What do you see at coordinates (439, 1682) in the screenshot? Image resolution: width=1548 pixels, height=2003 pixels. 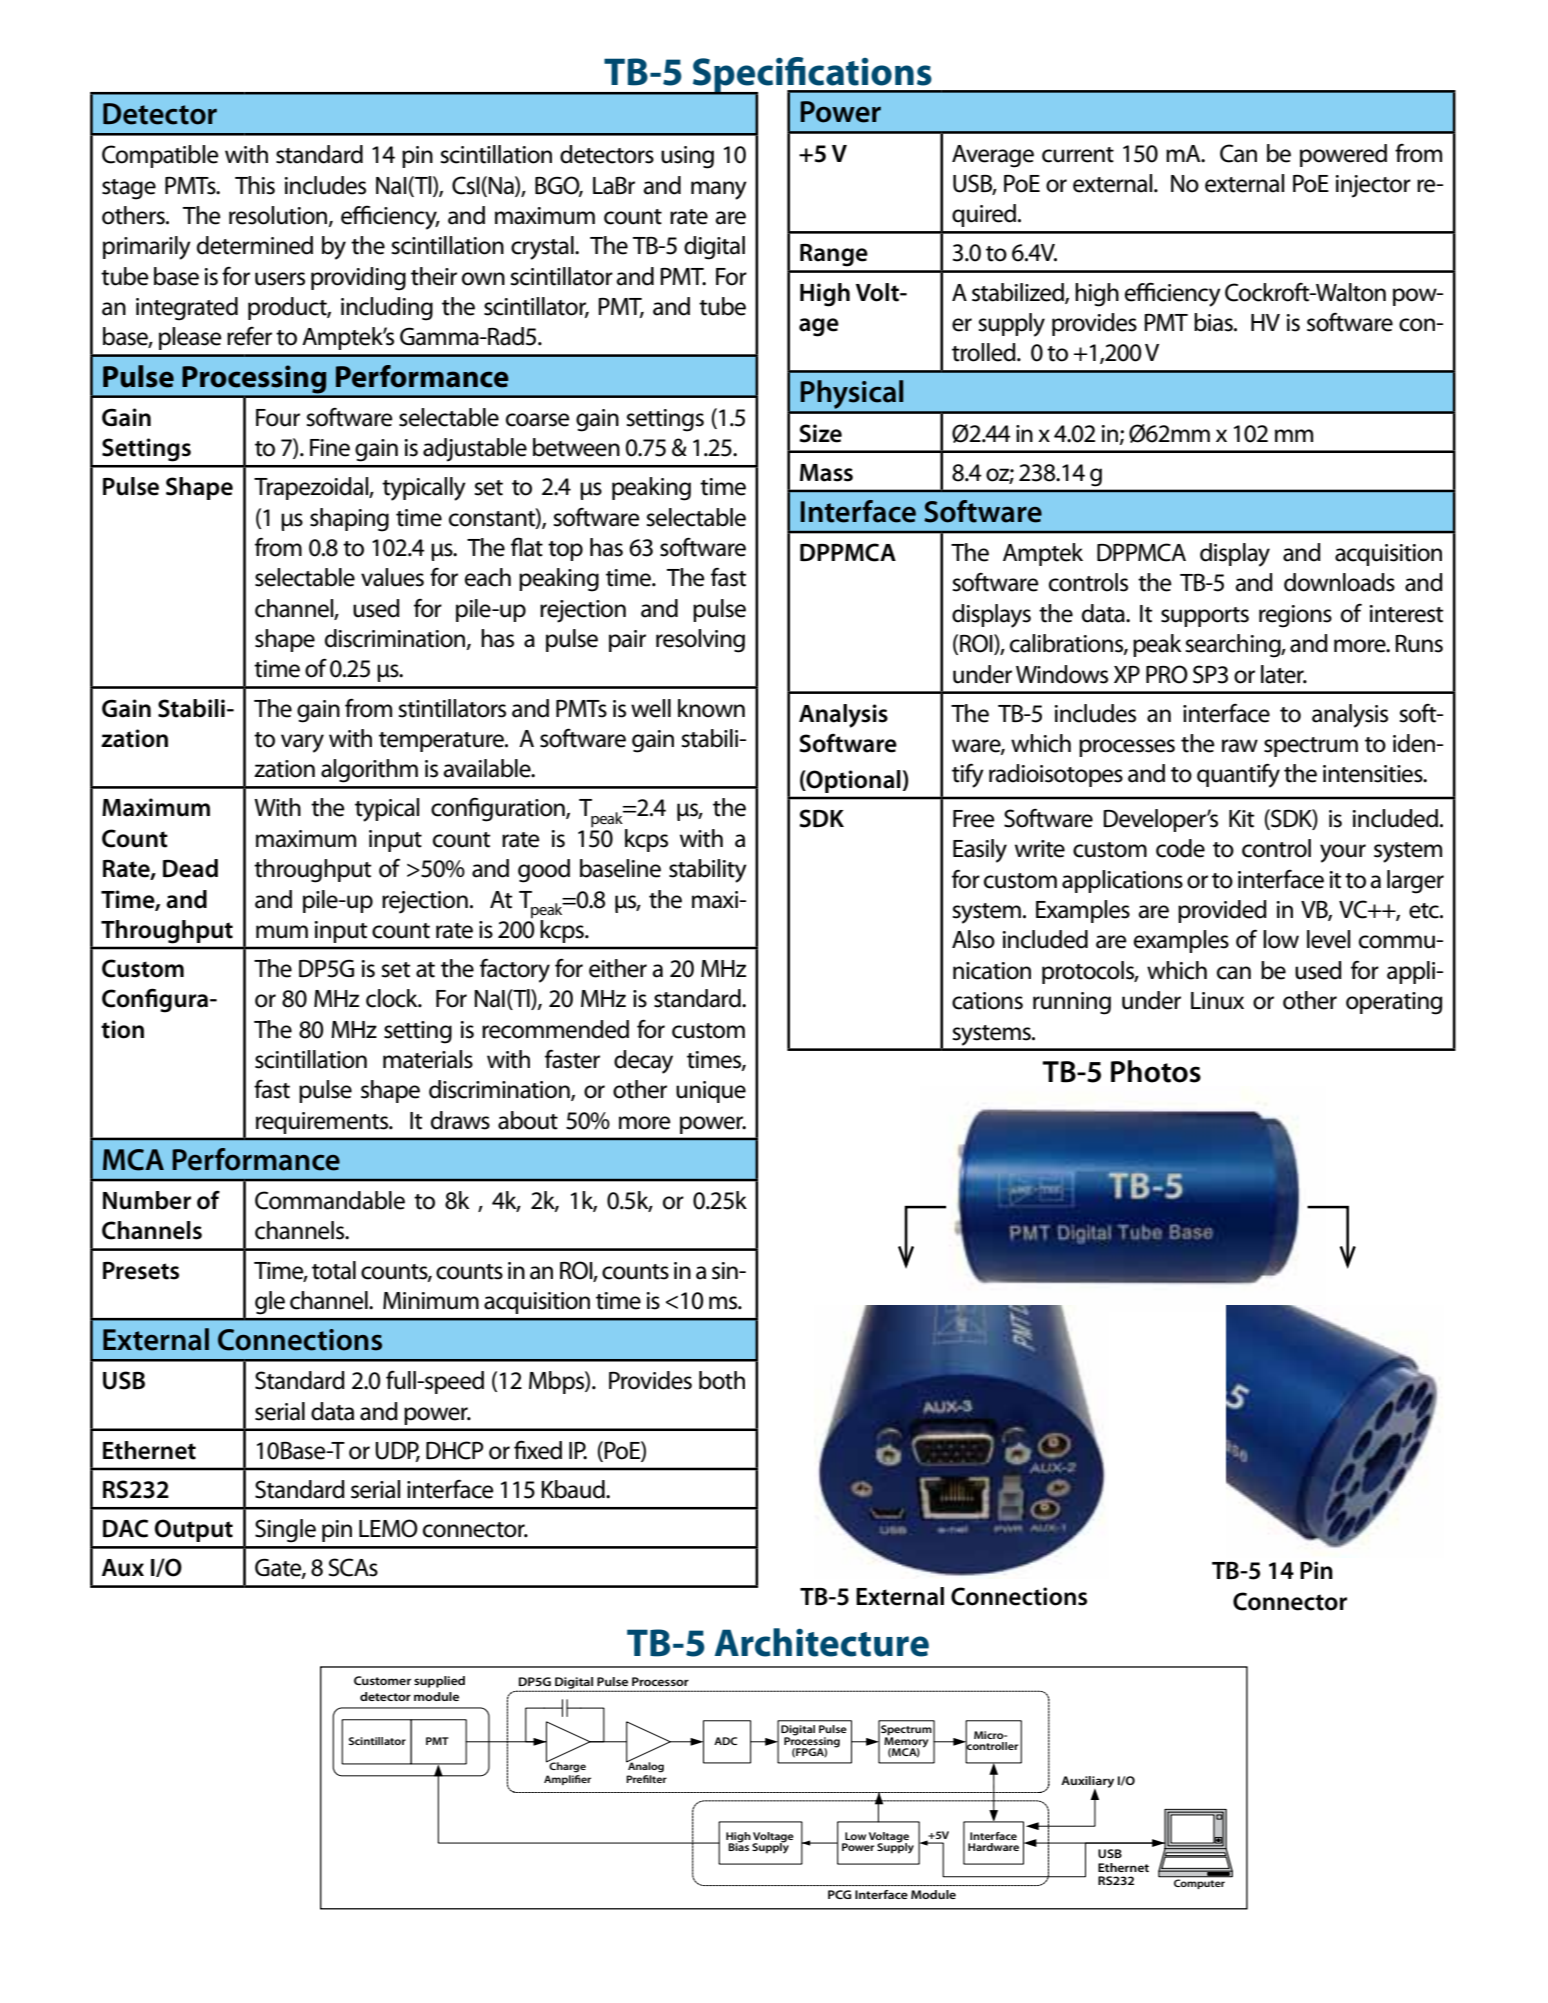 I see `supplied` at bounding box center [439, 1682].
